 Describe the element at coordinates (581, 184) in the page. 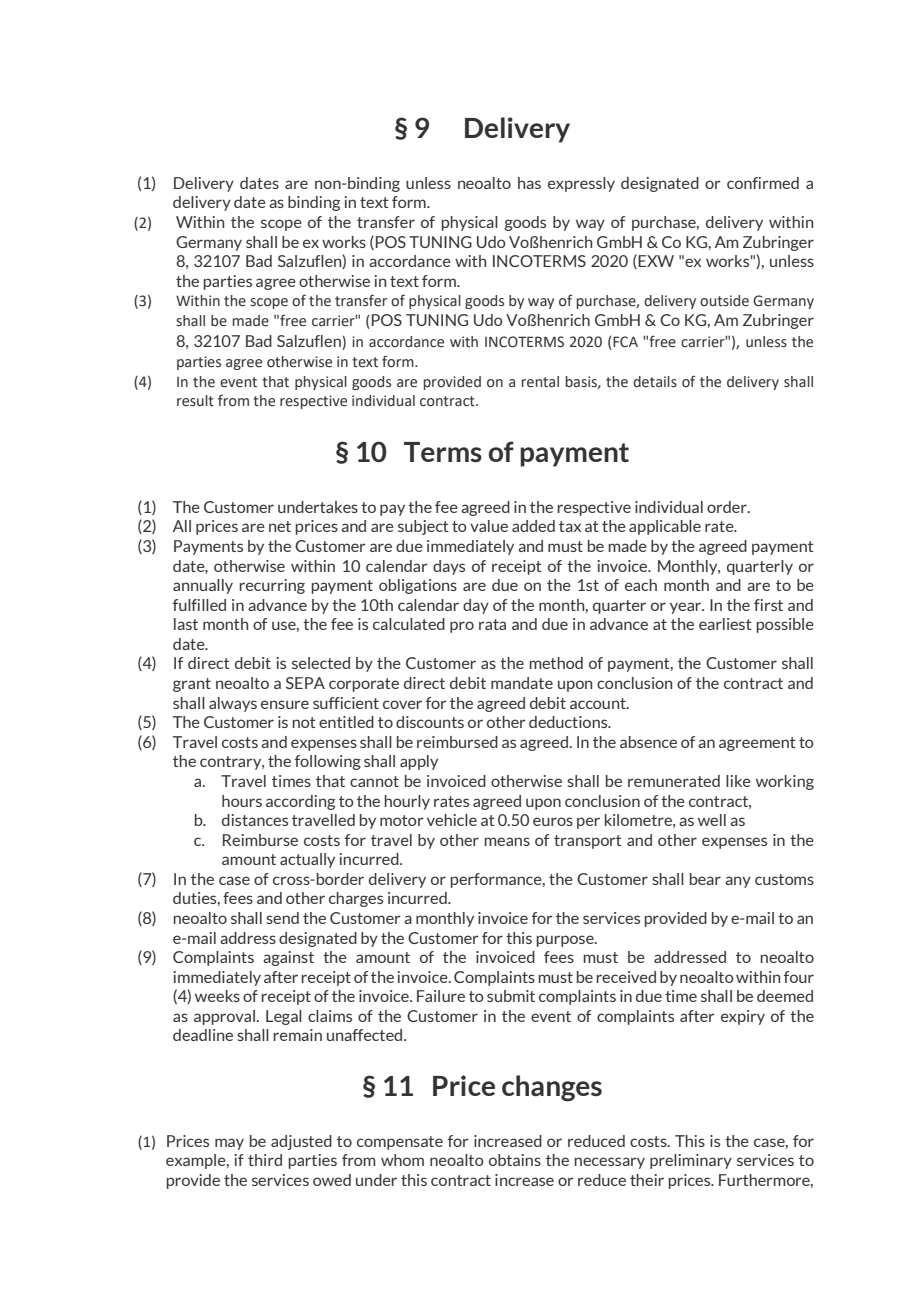

I see `expressly` at that location.
